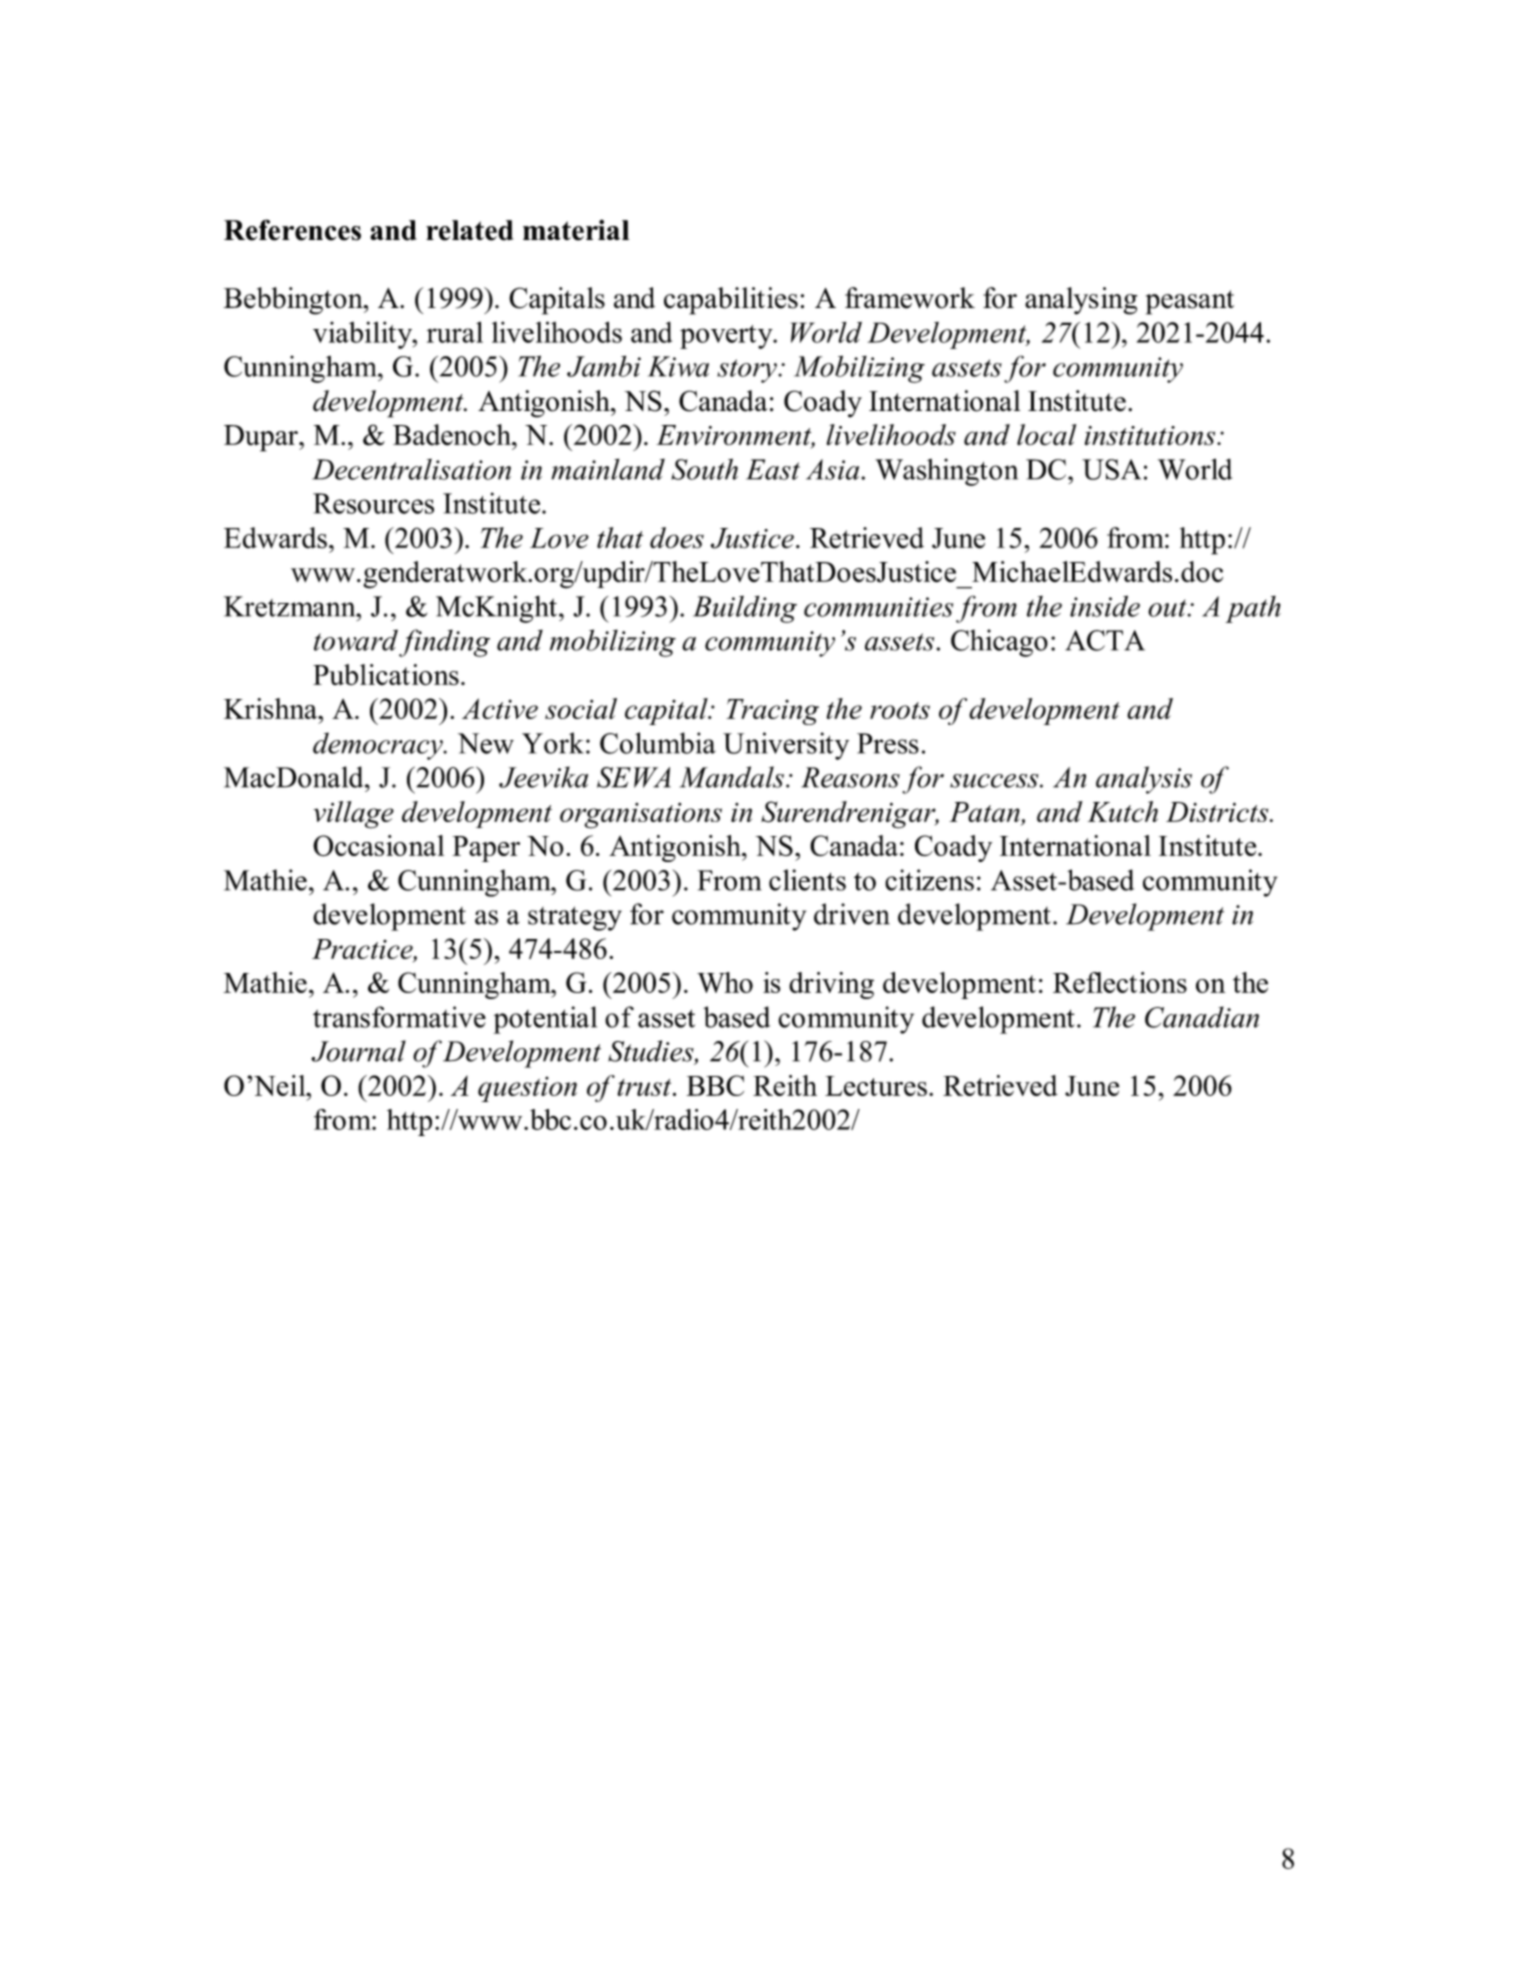  Describe the element at coordinates (469, 230) in the screenshot. I see `related` at that location.
